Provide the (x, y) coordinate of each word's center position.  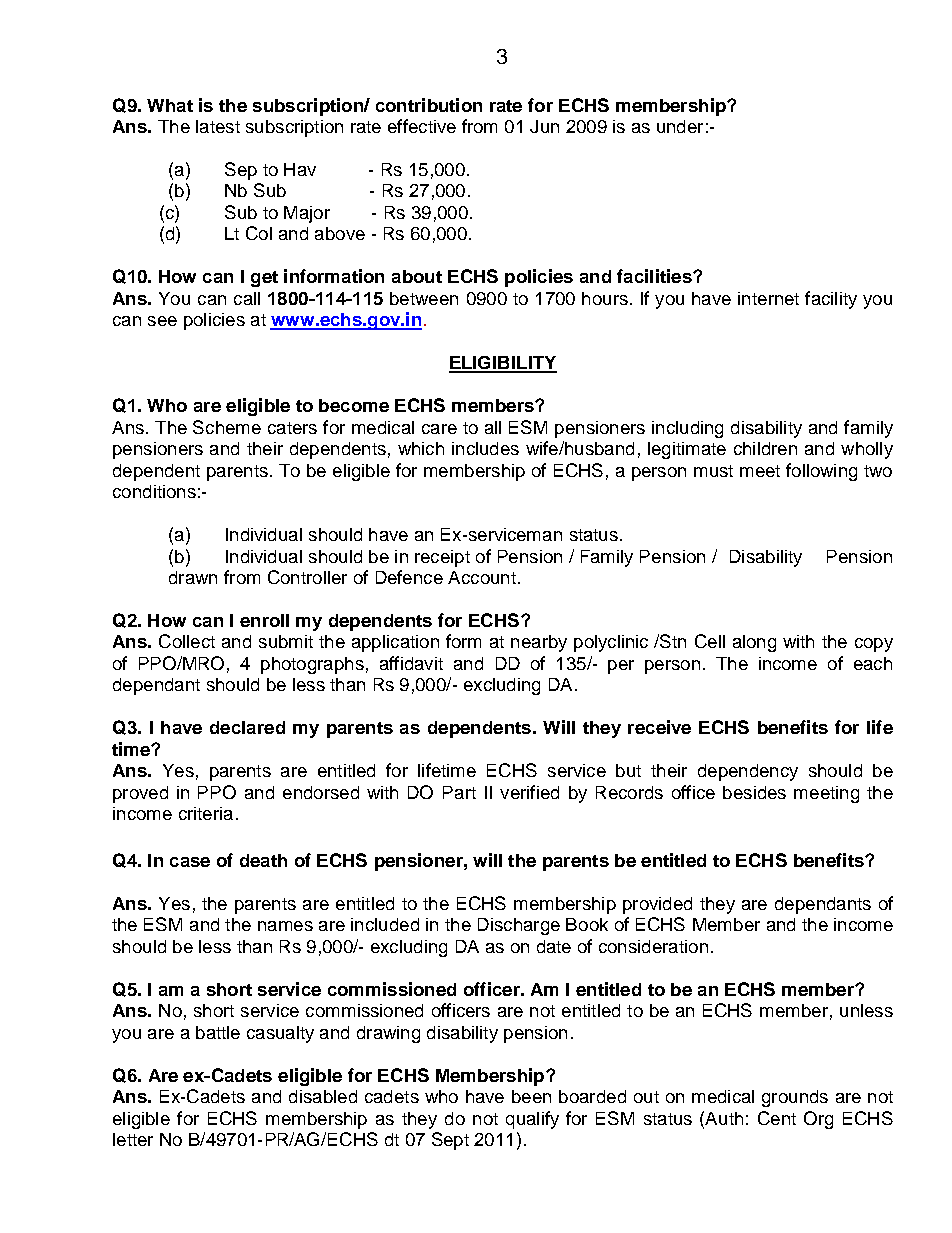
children (765, 448)
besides (754, 792)
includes (485, 448)
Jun (544, 126)
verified (529, 792)
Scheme (227, 427)
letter (133, 1139)
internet (768, 298)
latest (218, 126)
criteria (206, 813)
